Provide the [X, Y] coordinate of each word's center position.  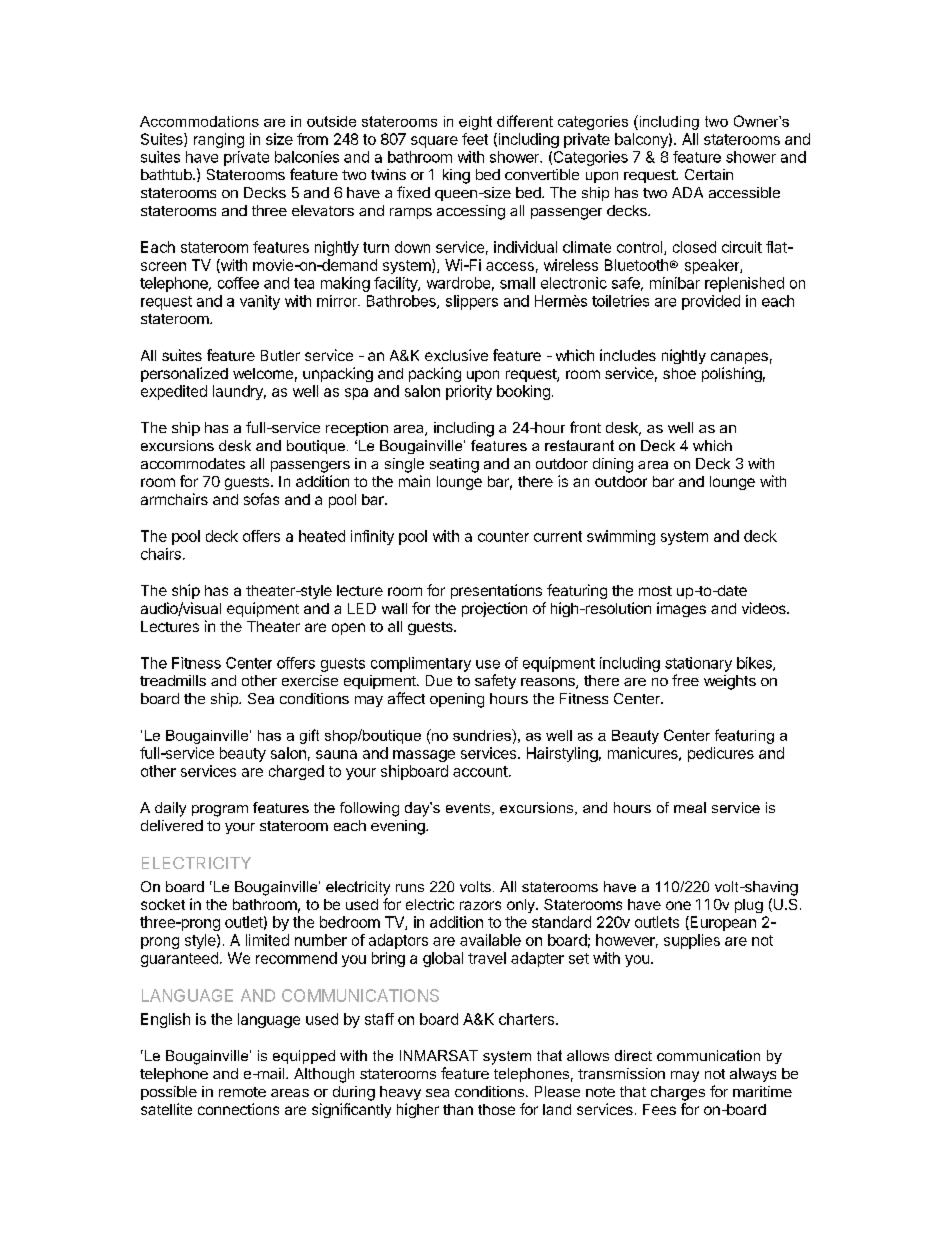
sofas [261, 499]
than [458, 1109]
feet [475, 139]
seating [454, 465]
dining [613, 465]
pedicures [721, 754]
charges [678, 1093]
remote [242, 1092]
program [220, 811]
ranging [219, 140]
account [481, 771]
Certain [709, 174]
